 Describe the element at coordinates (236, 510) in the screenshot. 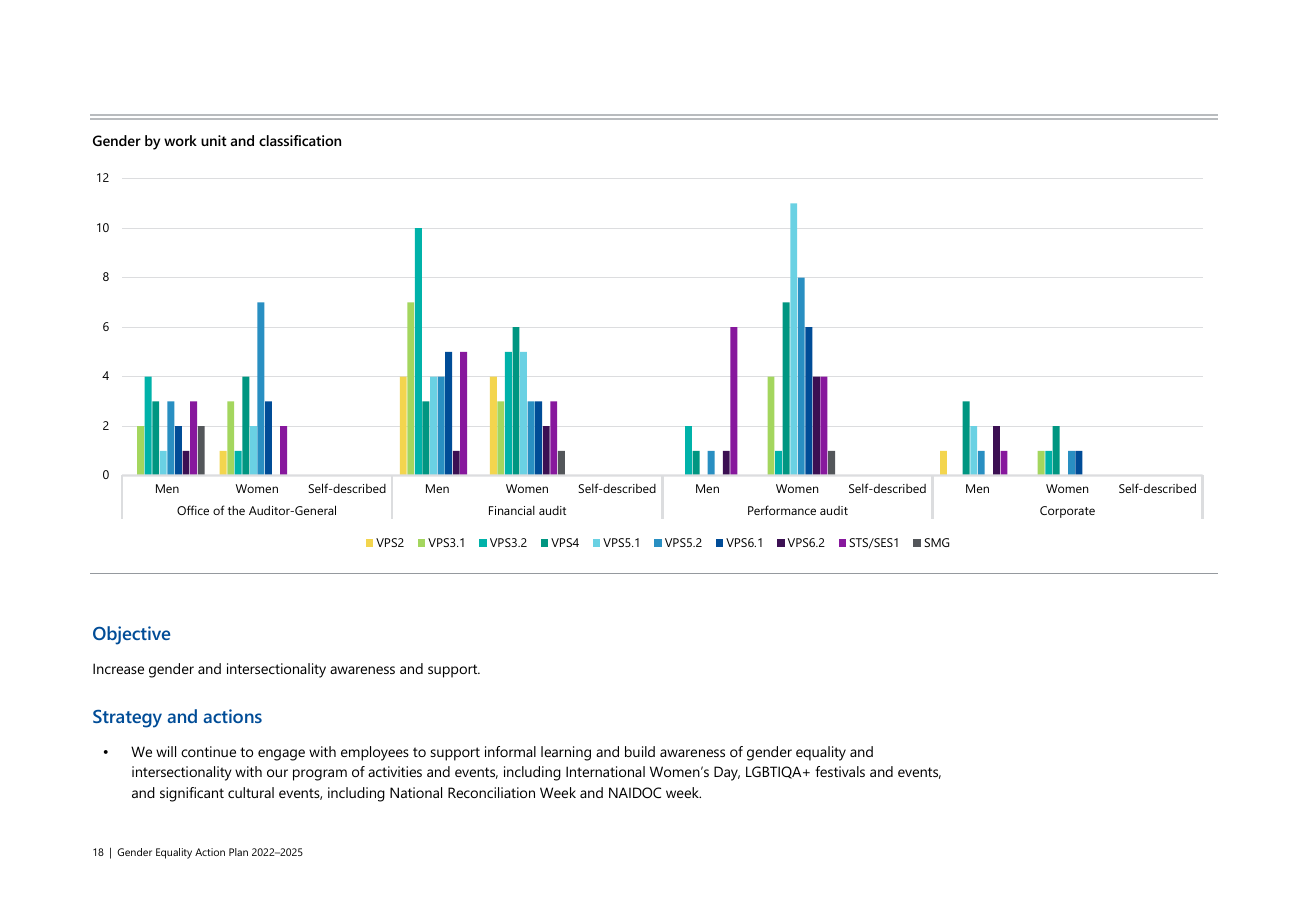

I see `the` at that location.
